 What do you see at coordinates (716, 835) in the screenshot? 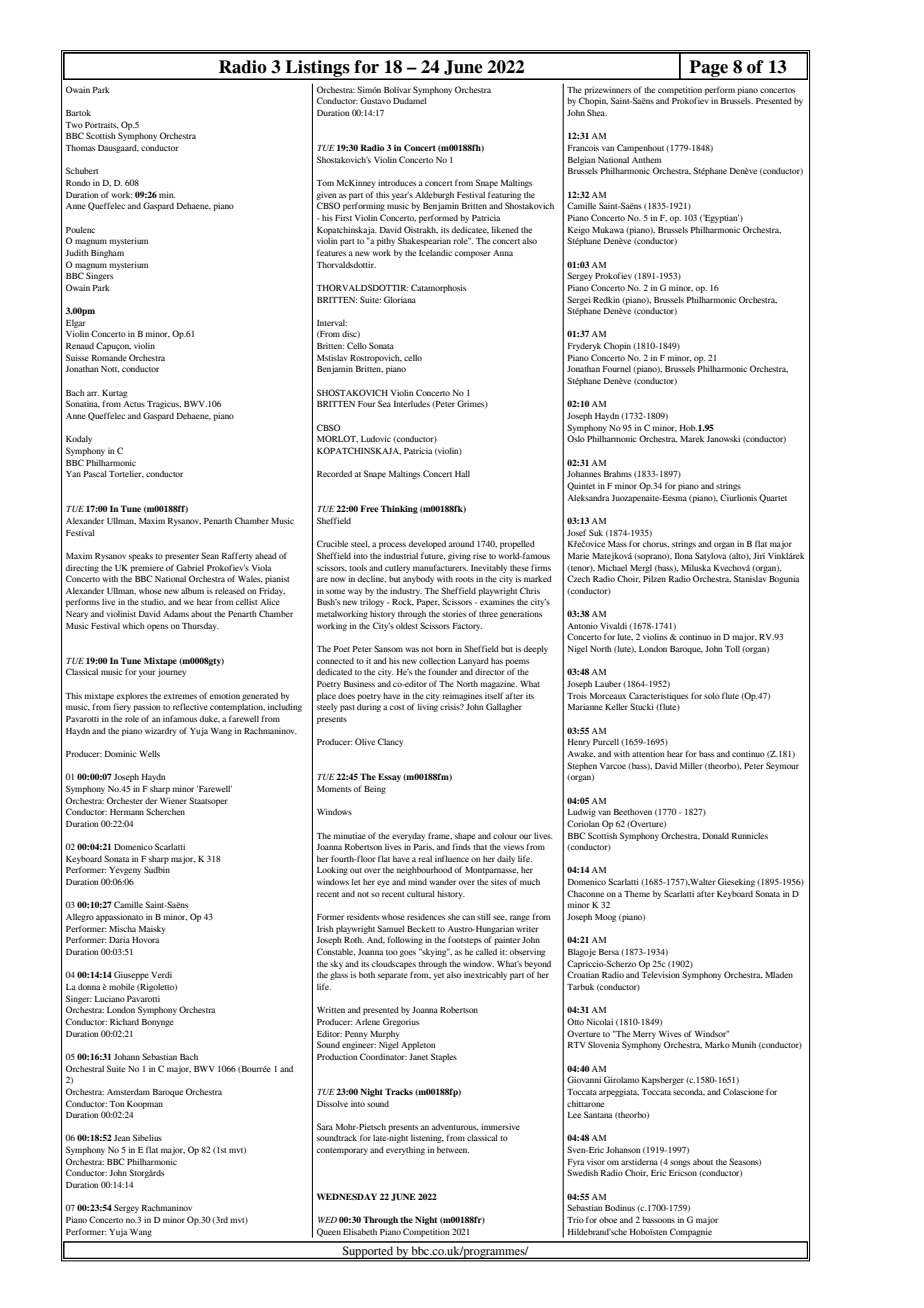
I see `Donald` at bounding box center [716, 835].
